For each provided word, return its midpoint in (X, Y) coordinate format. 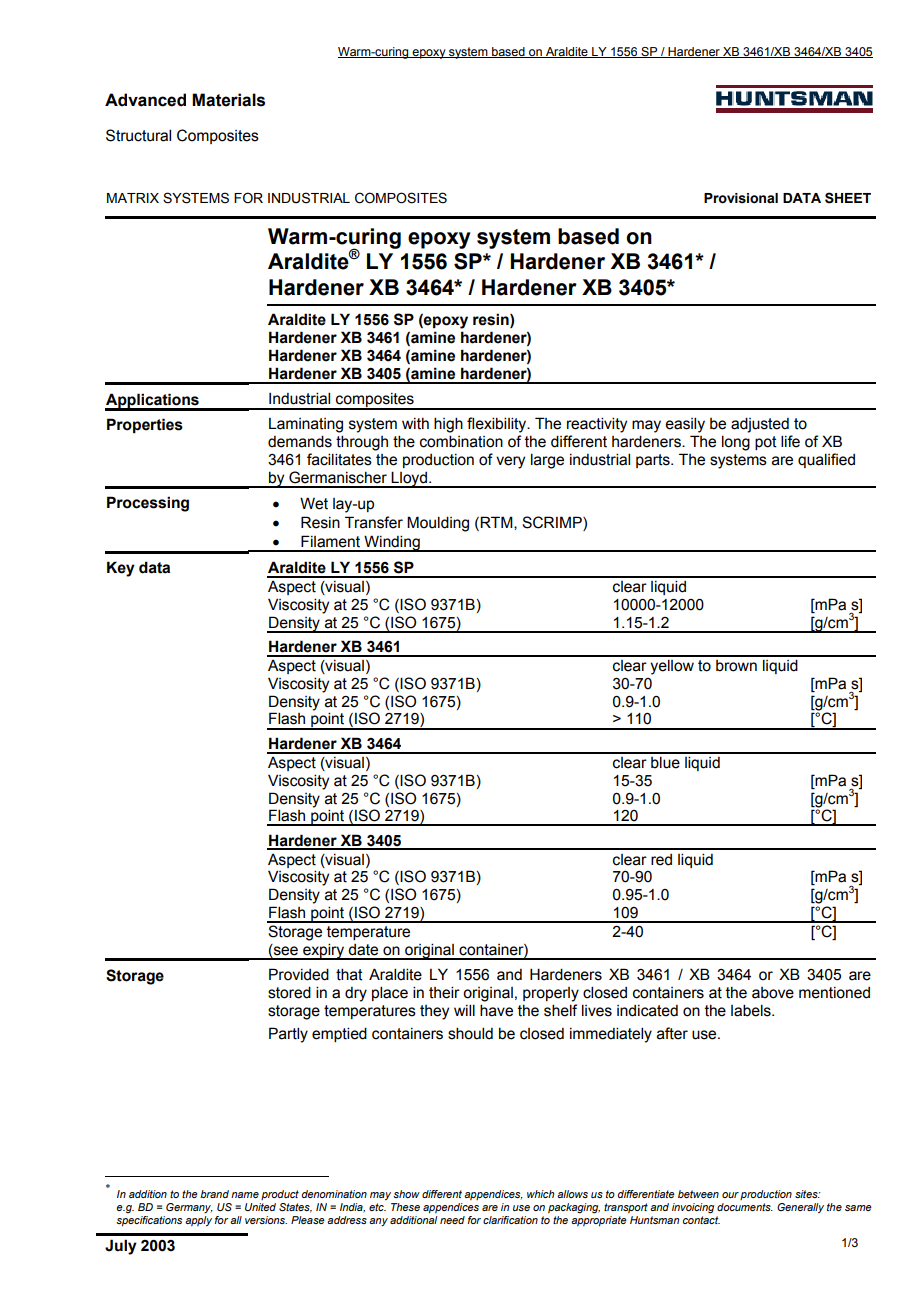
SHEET (848, 198)
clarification (510, 1220)
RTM (496, 523)
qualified (826, 460)
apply (198, 1221)
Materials (228, 100)
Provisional (741, 198)
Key (121, 569)
